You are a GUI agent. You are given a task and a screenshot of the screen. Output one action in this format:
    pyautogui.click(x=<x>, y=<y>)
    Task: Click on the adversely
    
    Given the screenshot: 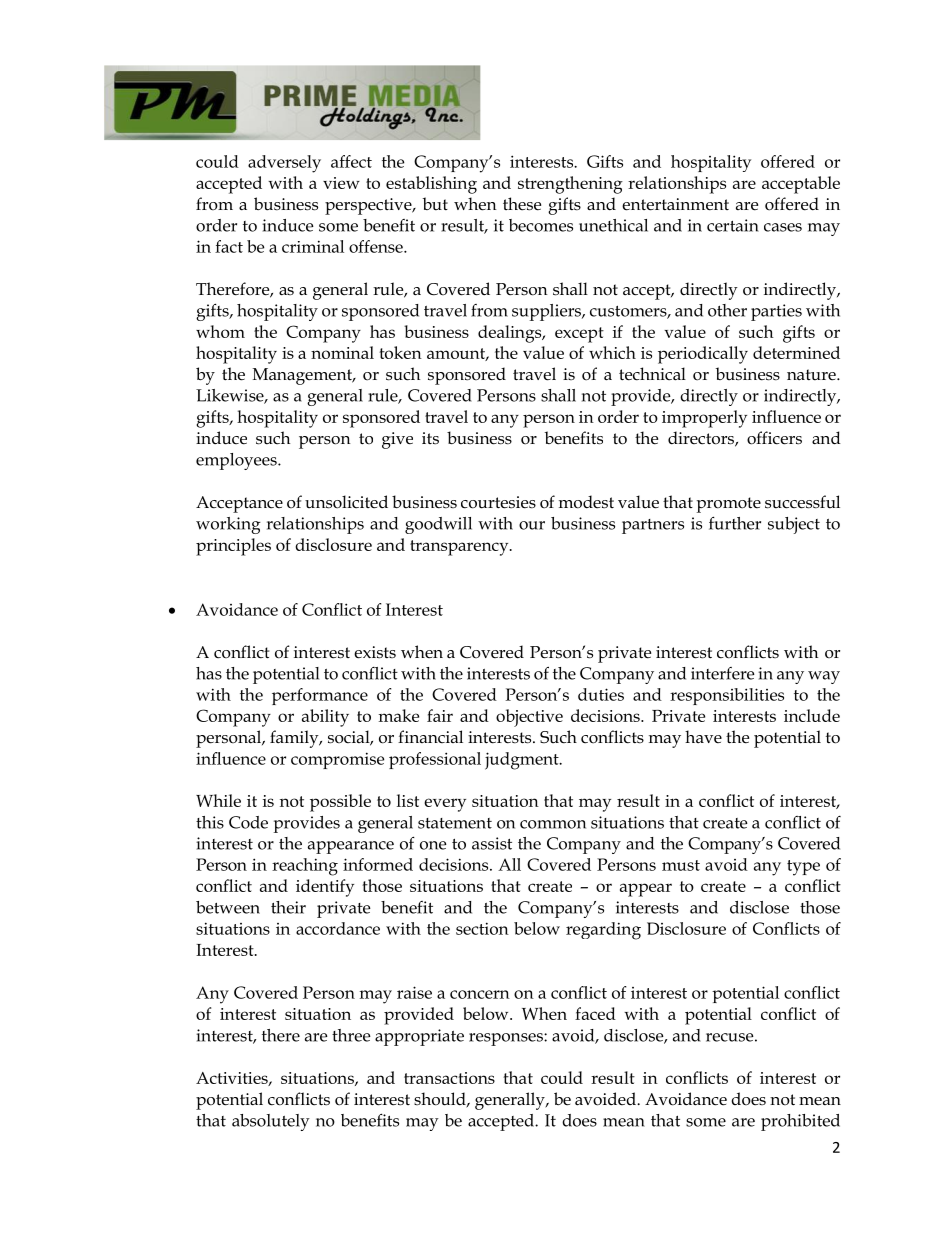 What is the action you would take?
    pyautogui.click(x=284, y=164)
